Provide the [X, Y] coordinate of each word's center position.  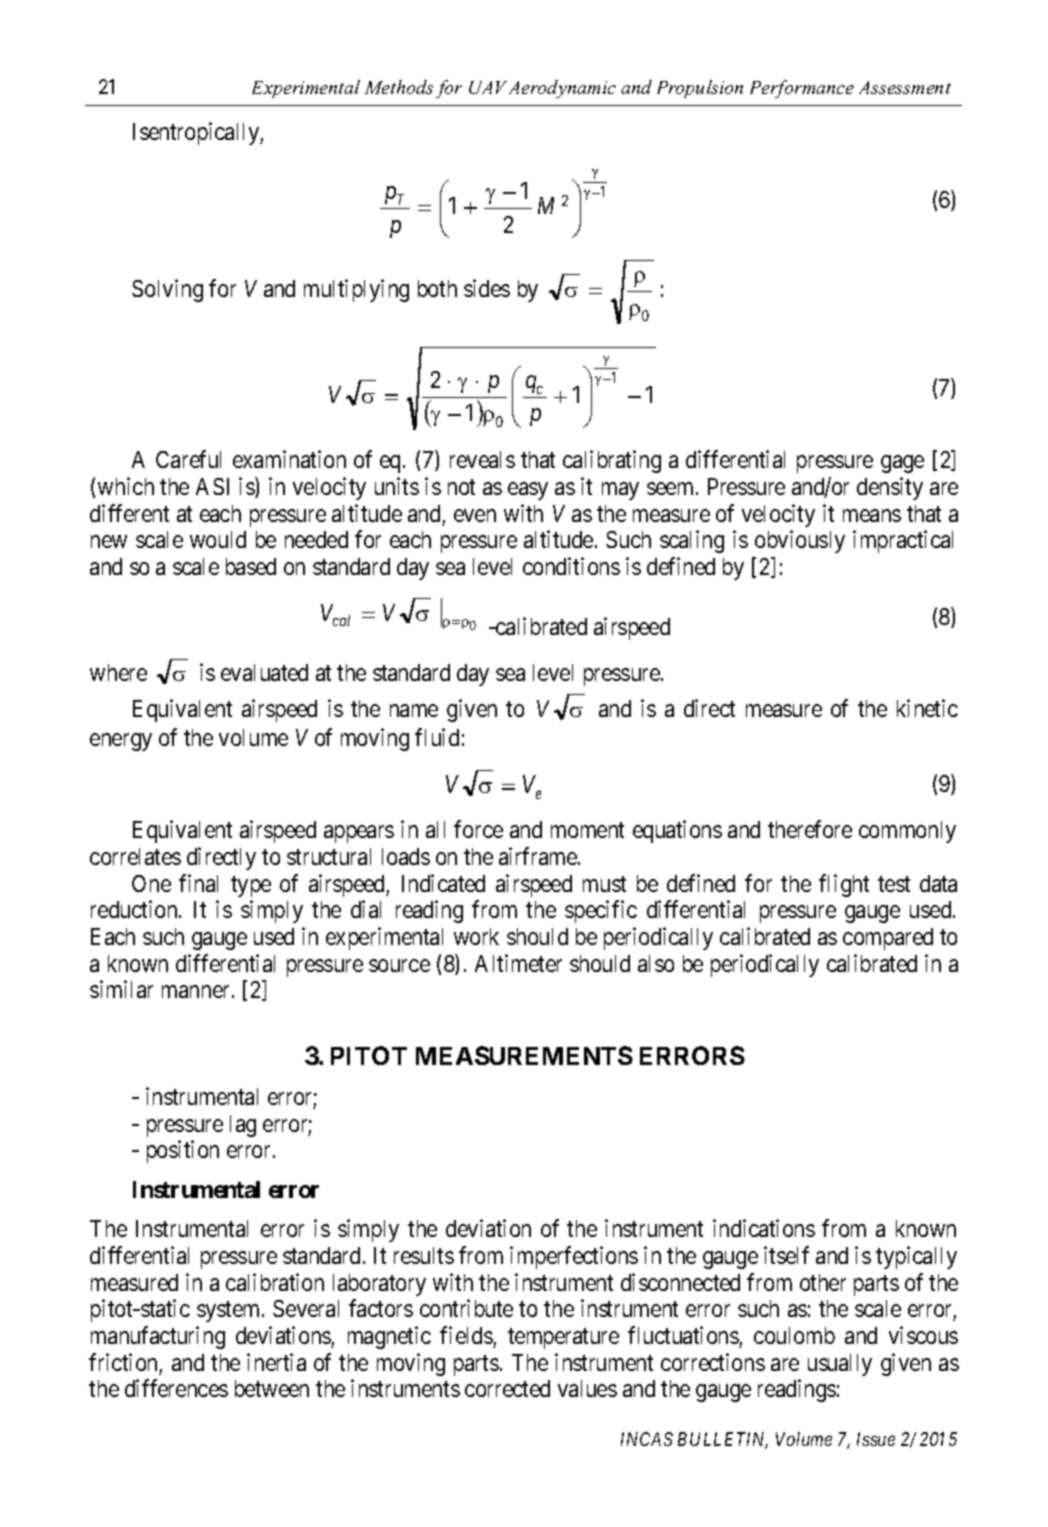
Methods [399, 87]
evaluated [264, 672]
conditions [571, 566]
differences [176, 1388]
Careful [188, 459]
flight [844, 885]
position [183, 1151]
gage [902, 464]
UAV [488, 87]
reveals [482, 459]
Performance [802, 89]
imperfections [574, 1257]
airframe [539, 856]
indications [764, 1228]
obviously [800, 541]
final [198, 883]
